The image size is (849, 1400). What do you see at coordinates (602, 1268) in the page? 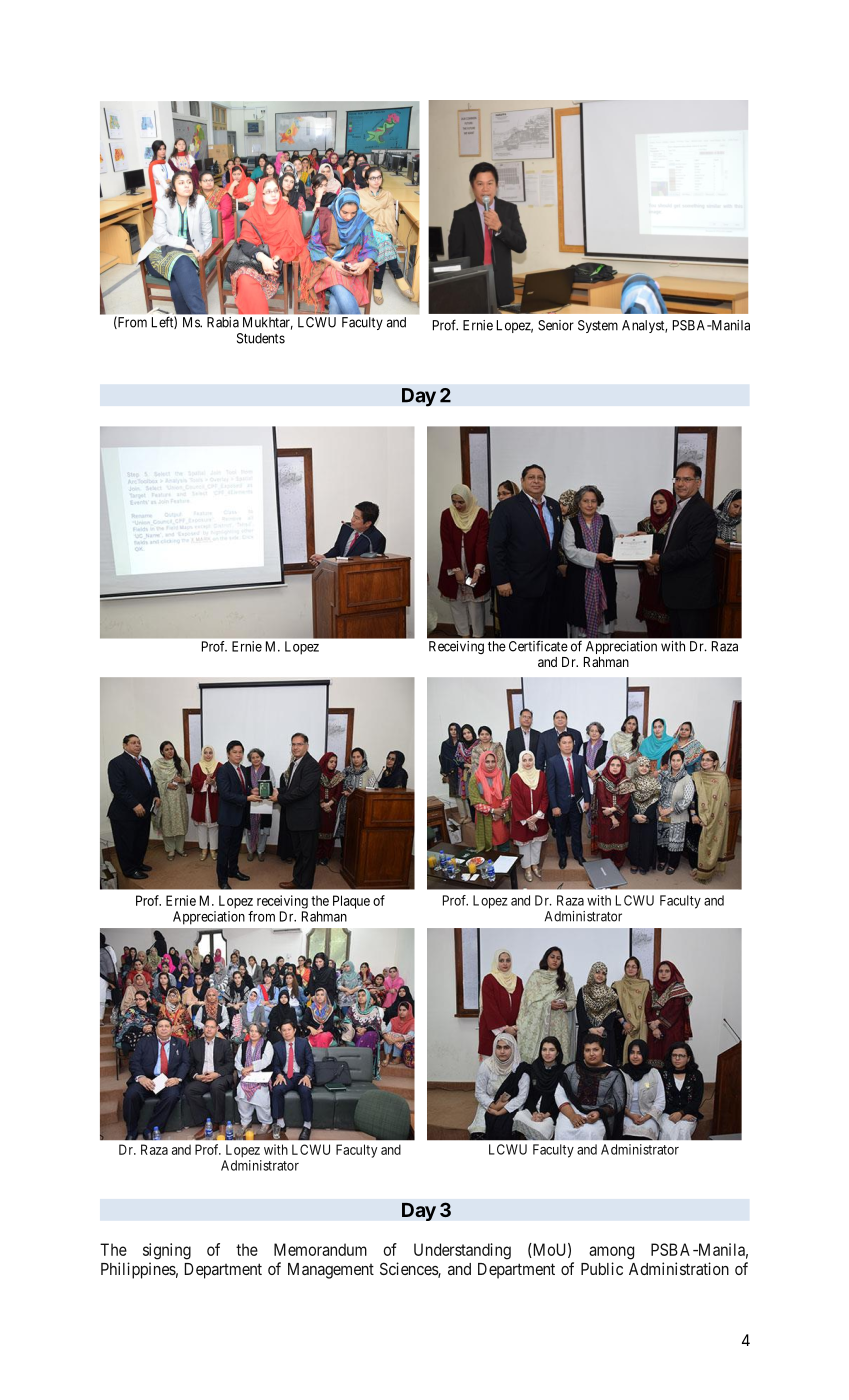
I see `Public` at bounding box center [602, 1268].
